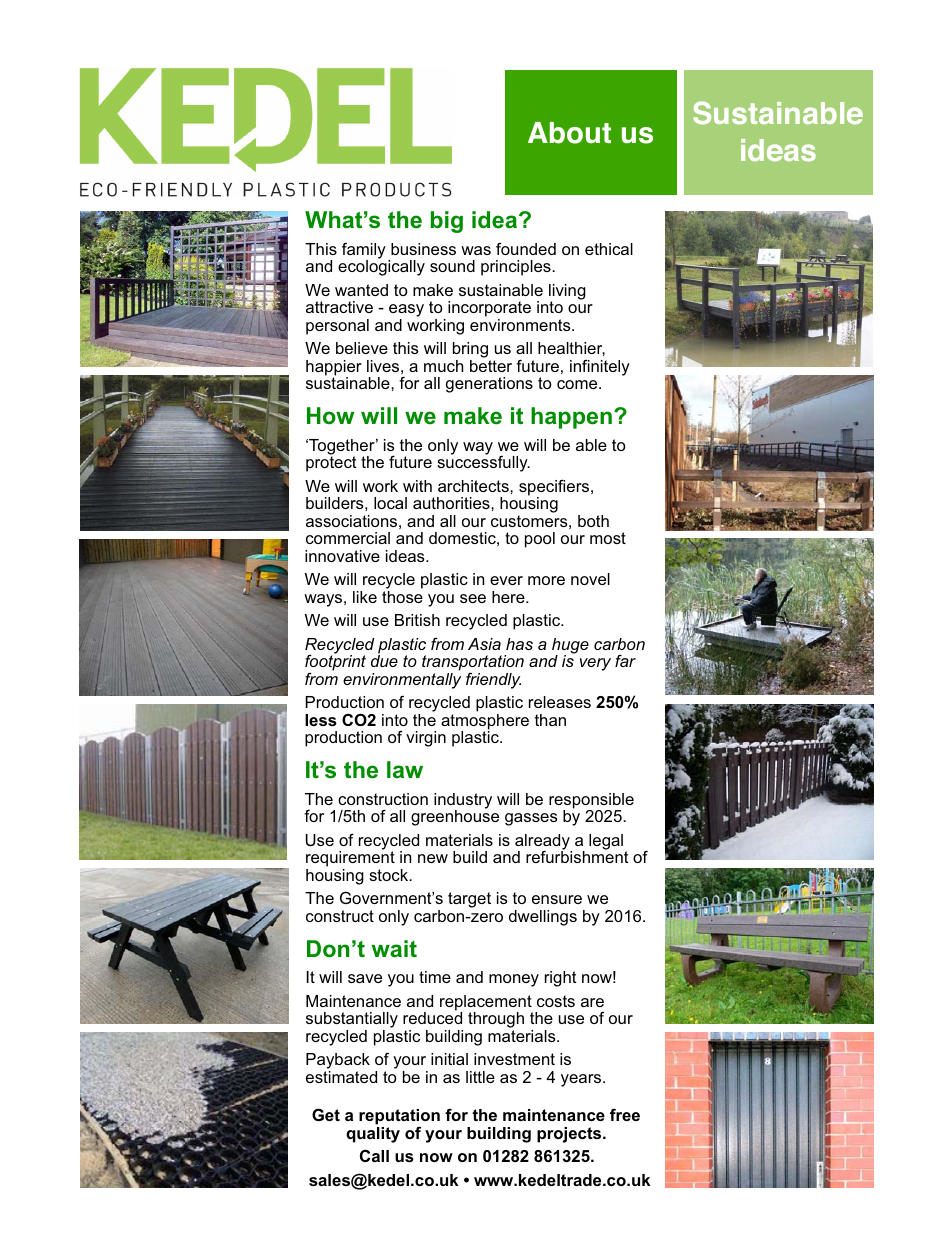  Describe the element at coordinates (331, 463) in the document. I see `protect` at that location.
